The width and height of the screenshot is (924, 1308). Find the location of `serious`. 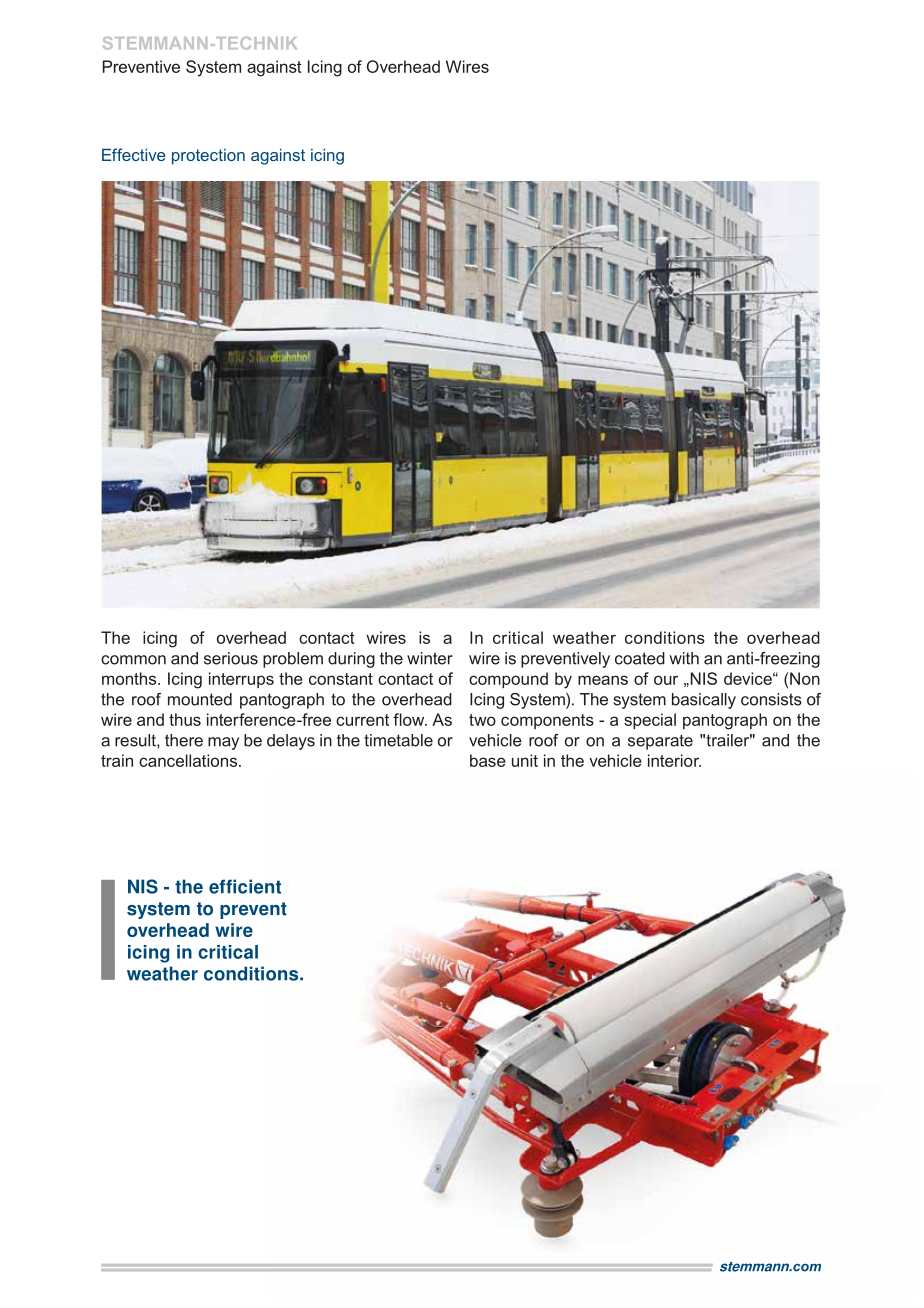

serious is located at coordinates (231, 658).
